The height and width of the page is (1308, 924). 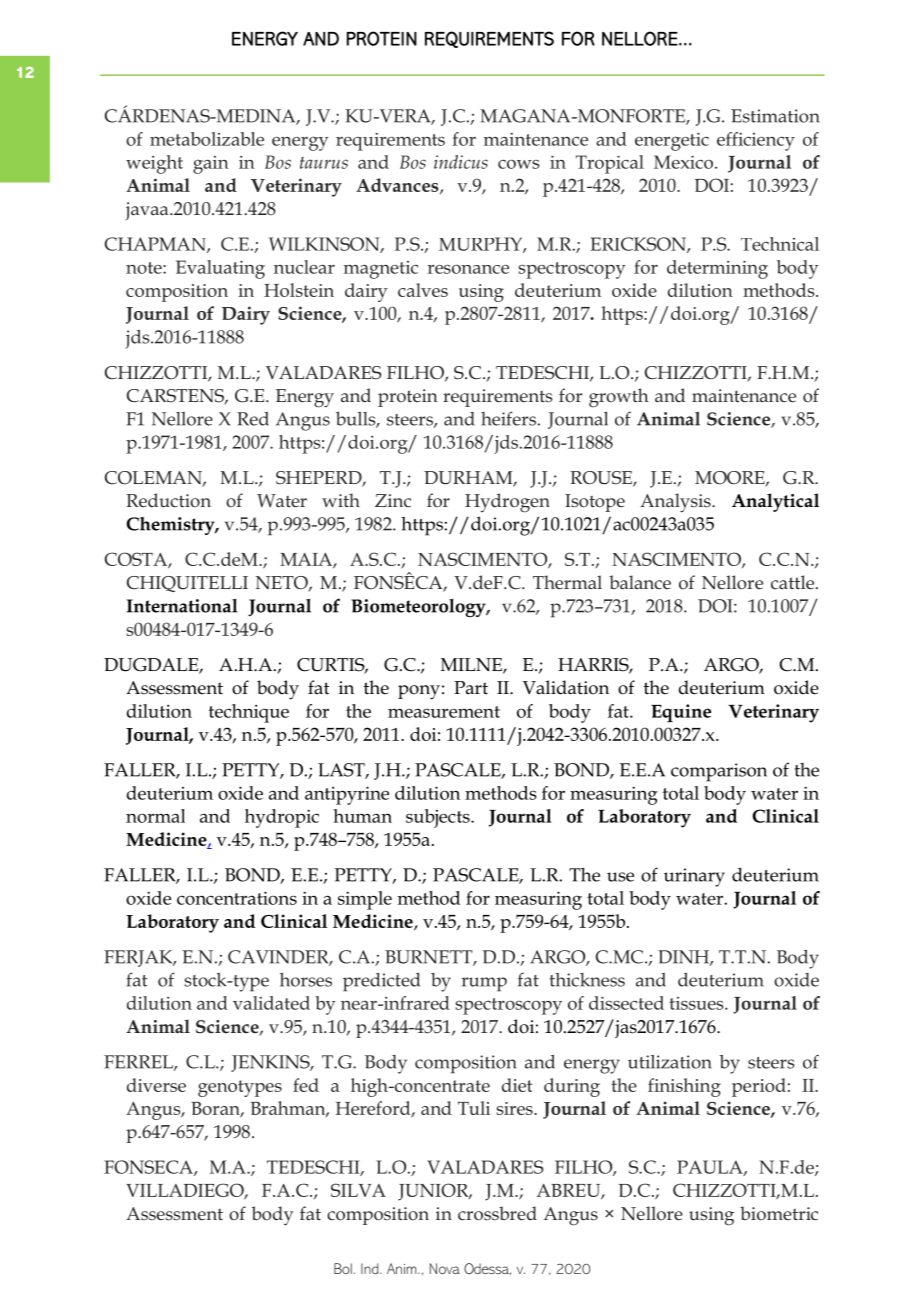 I want to click on Equine, so click(x=681, y=713).
